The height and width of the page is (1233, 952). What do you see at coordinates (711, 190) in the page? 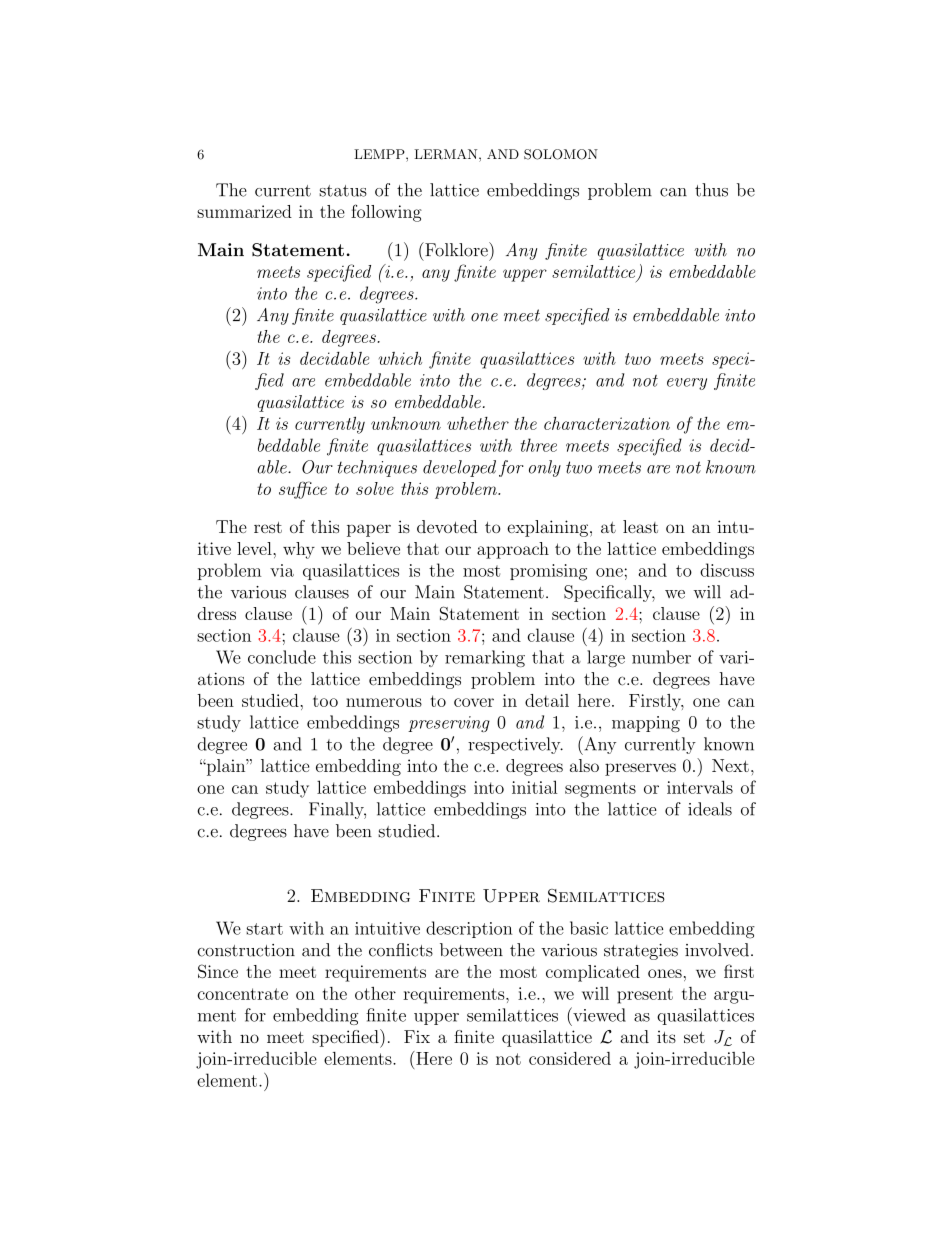
I see `thus` at bounding box center [711, 190].
